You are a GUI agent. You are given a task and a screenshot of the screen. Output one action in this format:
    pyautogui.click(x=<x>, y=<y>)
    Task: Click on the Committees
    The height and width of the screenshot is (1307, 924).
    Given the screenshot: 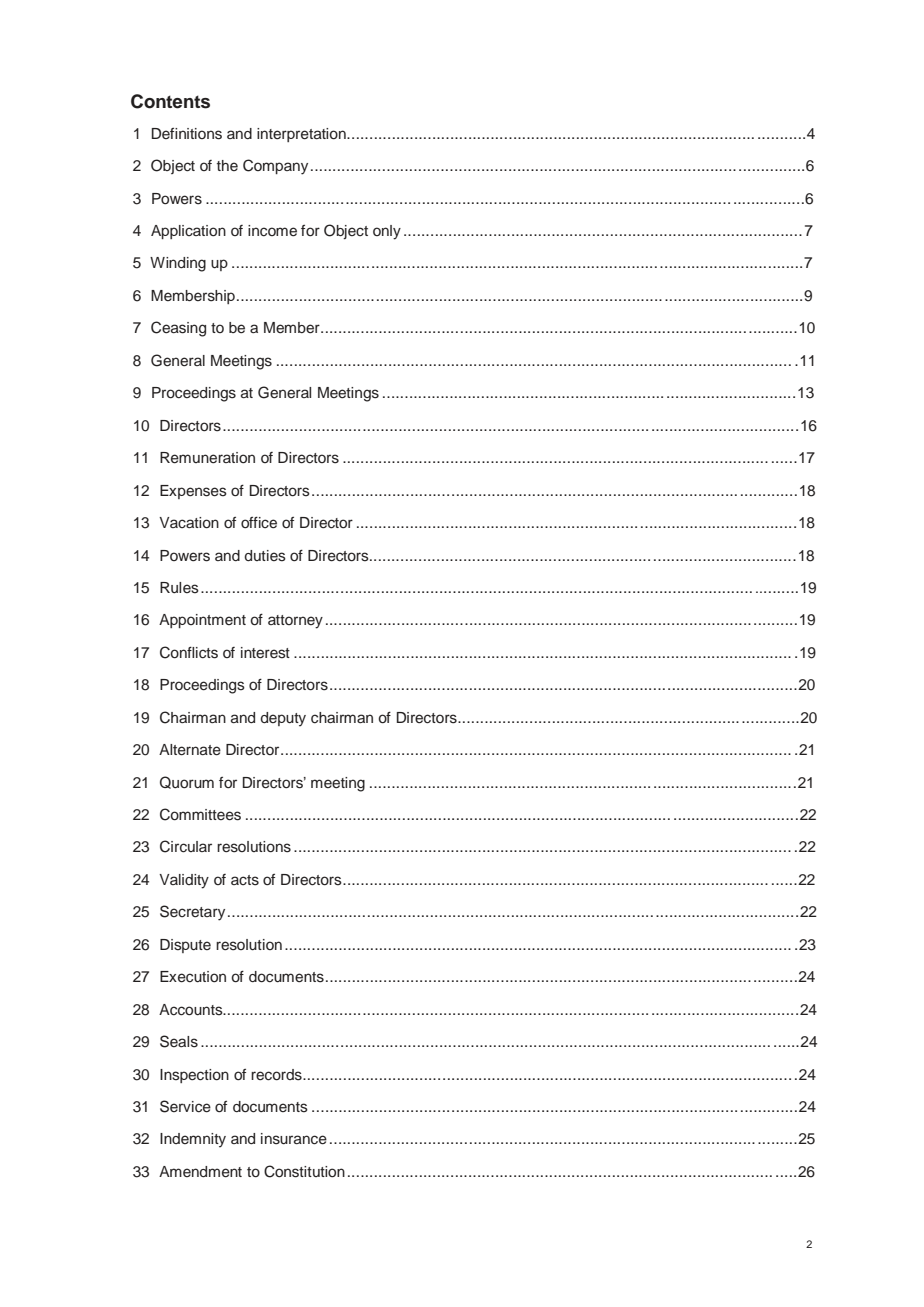 What is the action you would take?
    pyautogui.click(x=200, y=814)
